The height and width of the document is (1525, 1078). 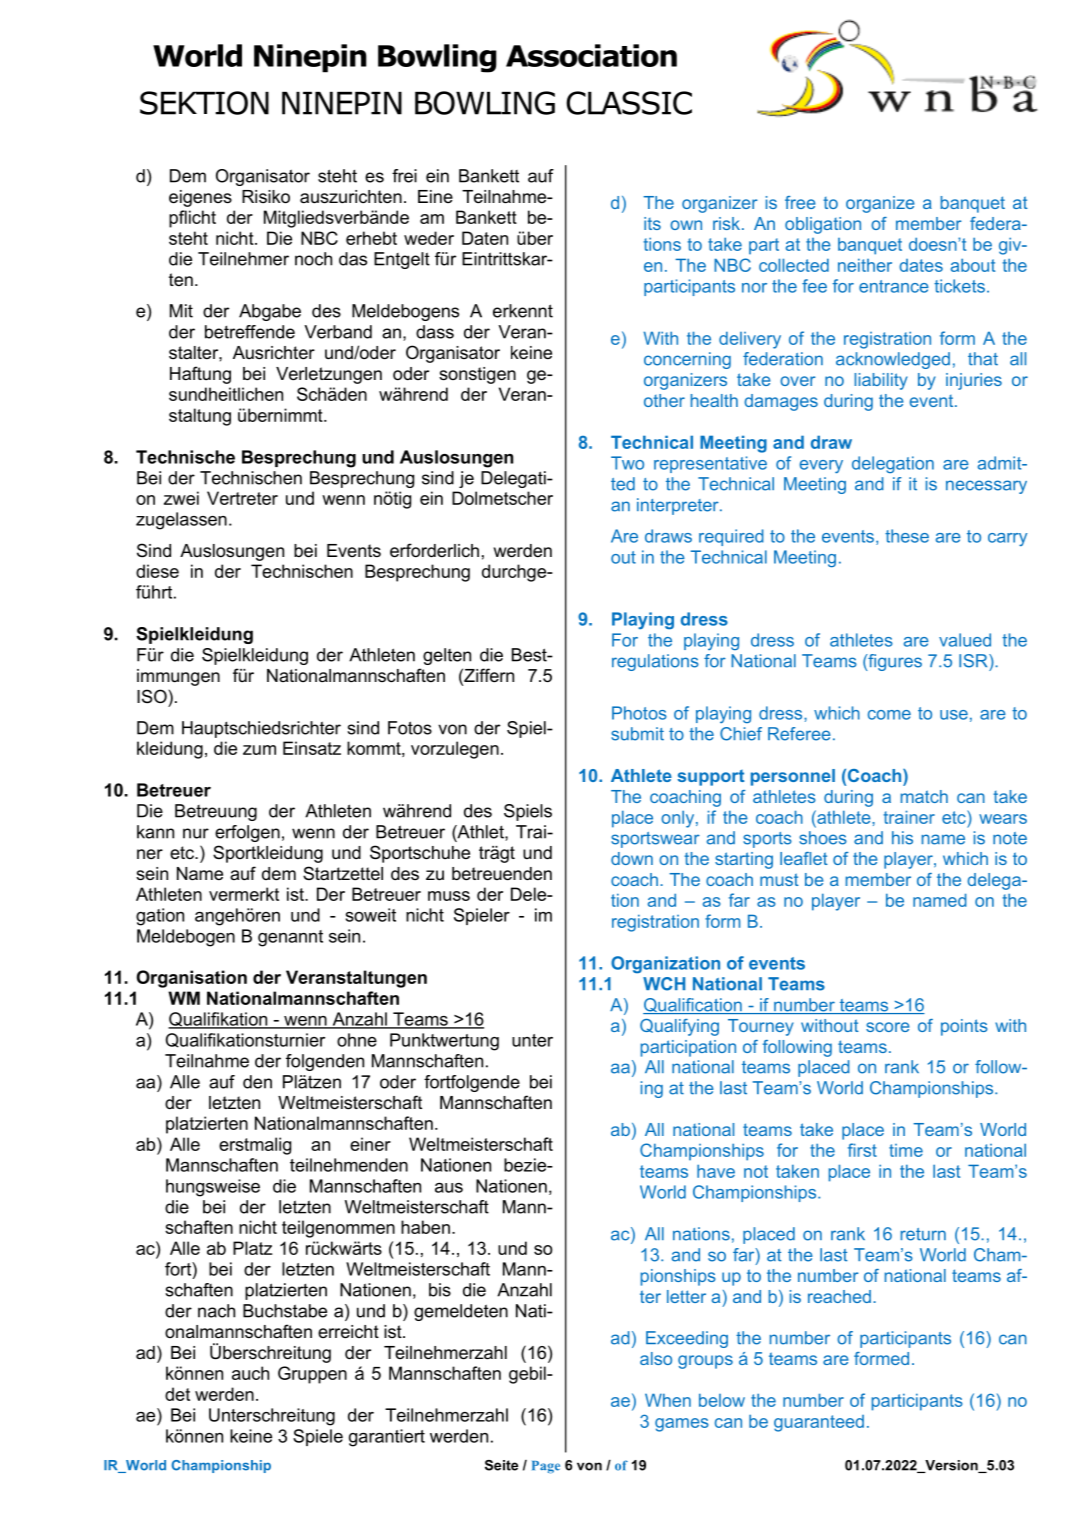 I want to click on auch, so click(x=250, y=1373).
